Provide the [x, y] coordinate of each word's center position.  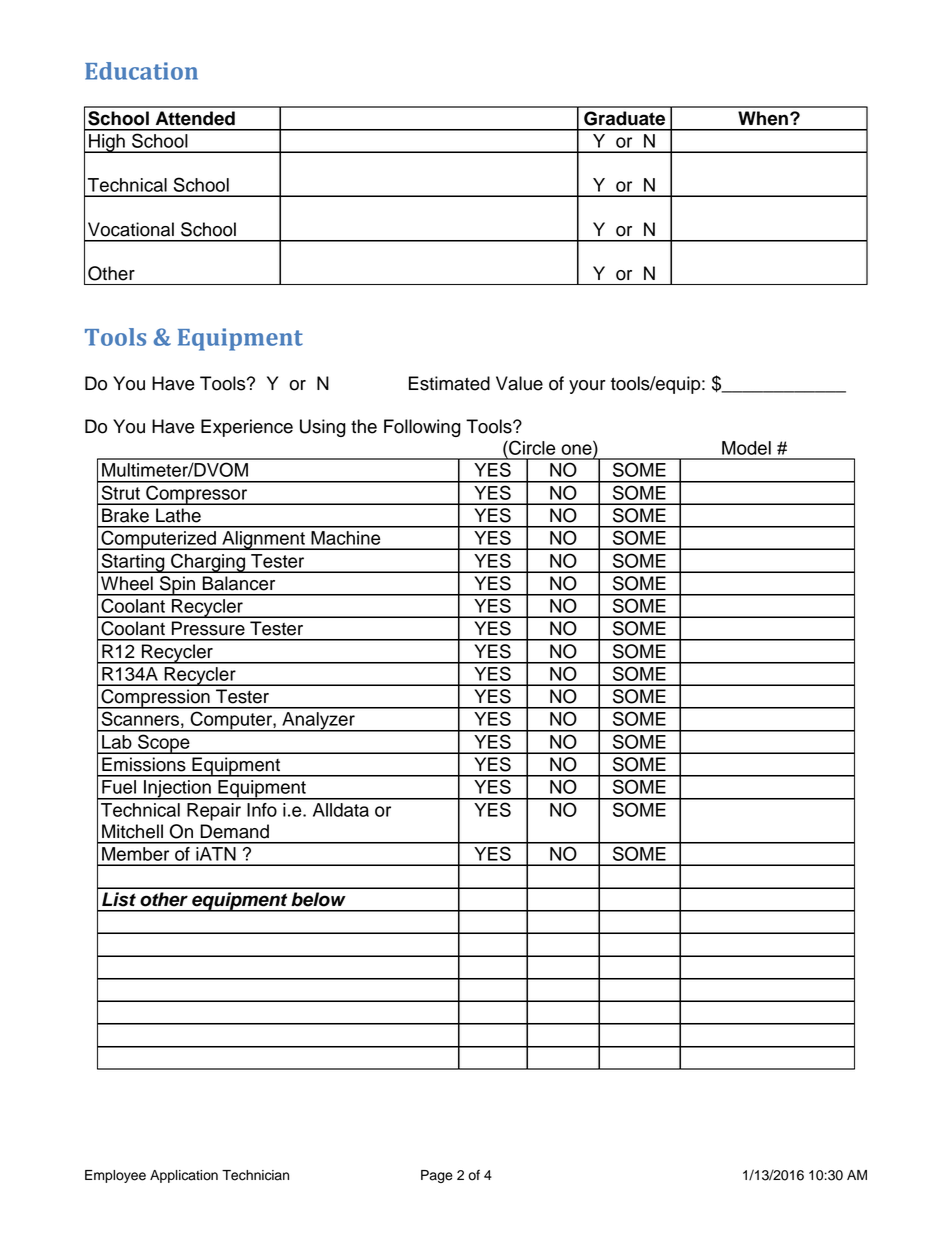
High [107, 143]
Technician [255, 1175]
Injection [177, 790]
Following [422, 428]
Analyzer [318, 722]
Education [141, 71]
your [587, 387]
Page [437, 1176]
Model [746, 448]
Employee [115, 1176]
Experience [247, 428]
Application [184, 1176]
